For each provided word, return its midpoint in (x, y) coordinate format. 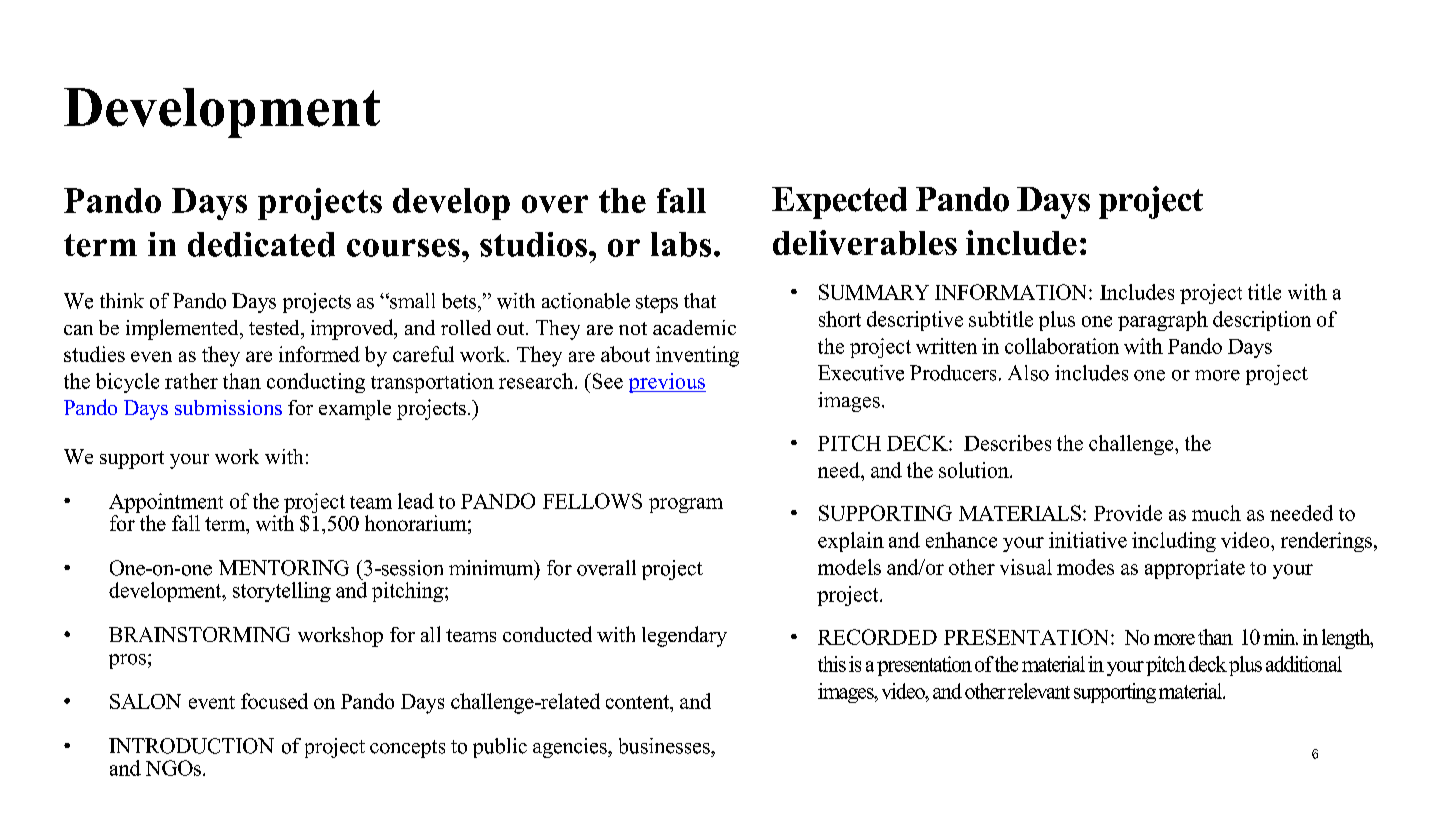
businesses (665, 746)
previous (667, 383)
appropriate (1195, 569)
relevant (1039, 691)
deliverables (865, 242)
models (849, 567)
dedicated (261, 244)
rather (191, 381)
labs (681, 244)
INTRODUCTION (191, 746)
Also (1028, 373)
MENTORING (284, 568)
